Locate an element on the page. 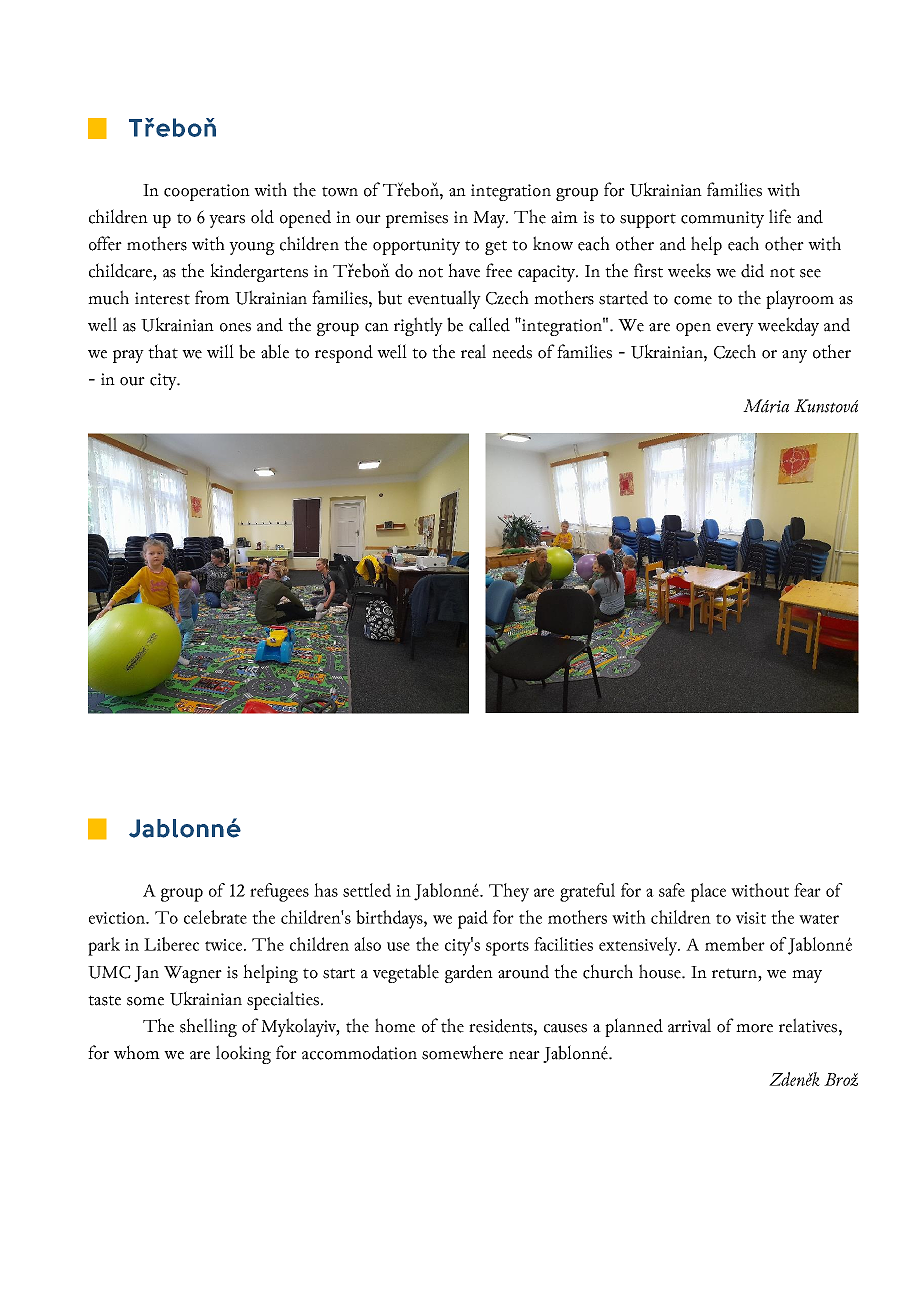 The width and height of the image is (924, 1308). refugees is located at coordinates (279, 892).
